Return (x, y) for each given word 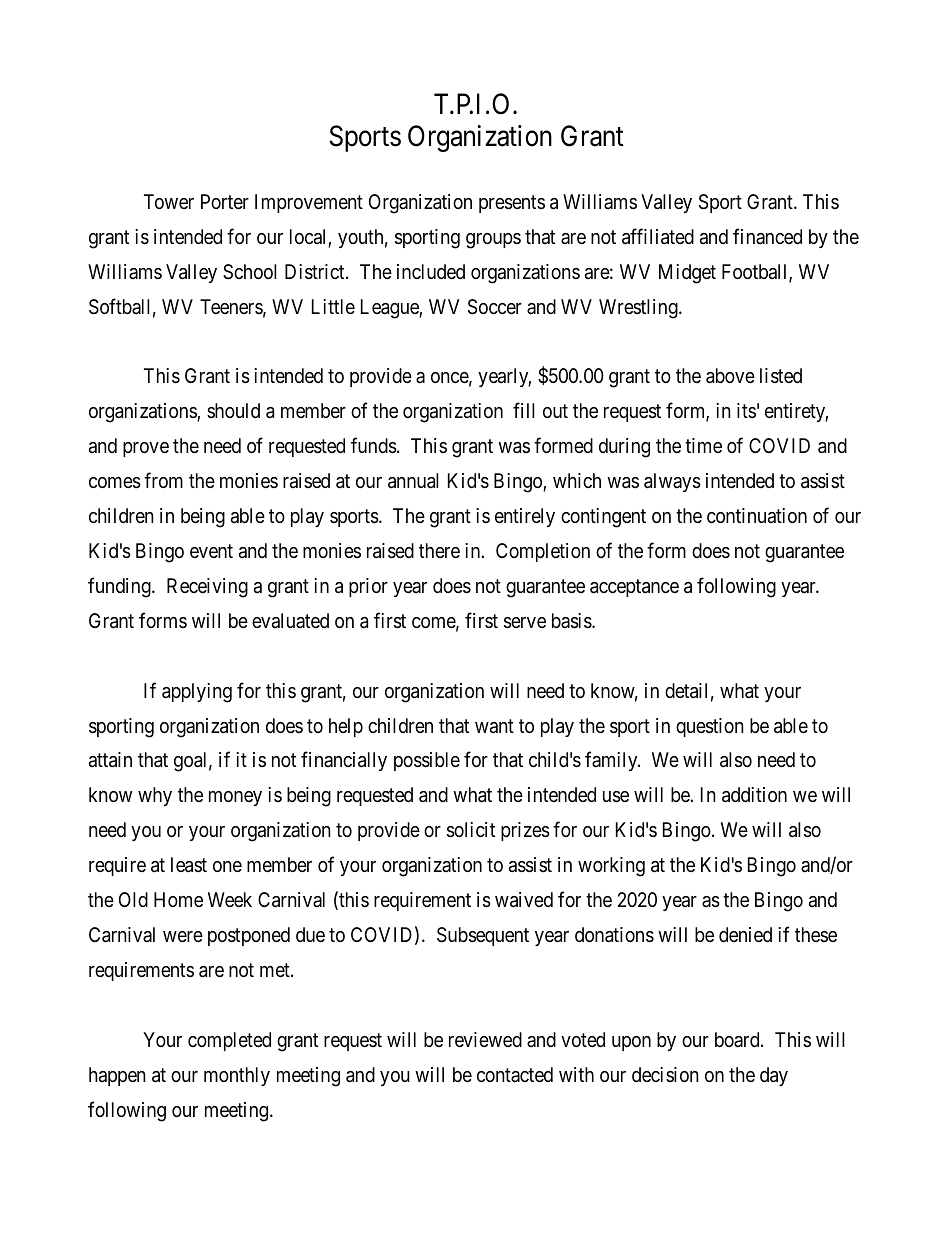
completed (229, 1041)
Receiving (207, 588)
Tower (169, 201)
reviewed (485, 1039)
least (189, 865)
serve (525, 623)
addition (754, 795)
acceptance (634, 588)
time (703, 445)
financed (767, 236)
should (233, 410)
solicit (471, 830)
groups (493, 241)
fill (524, 410)
